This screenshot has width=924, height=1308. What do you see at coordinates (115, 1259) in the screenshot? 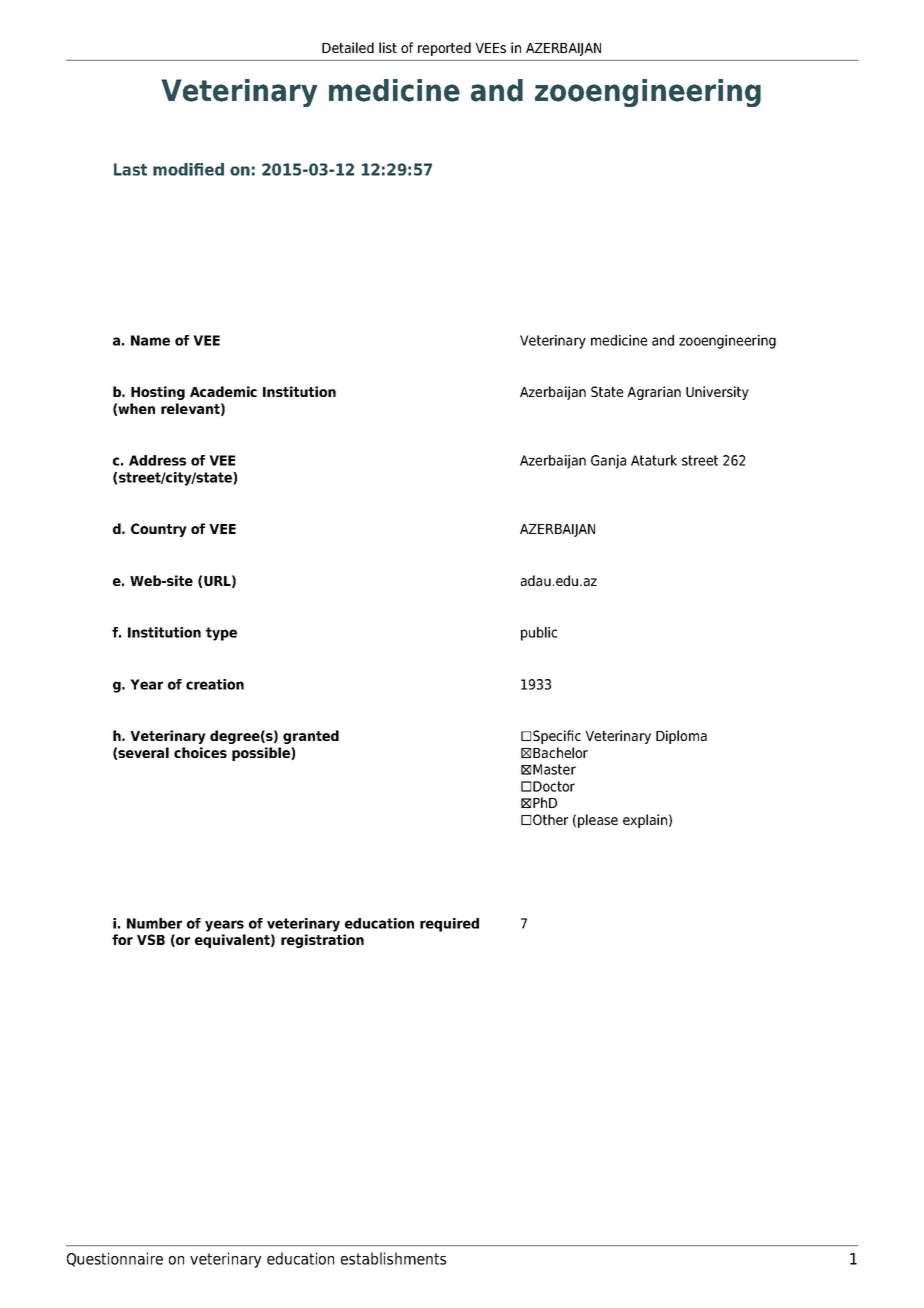
I see `Questionnaire` at bounding box center [115, 1259].
